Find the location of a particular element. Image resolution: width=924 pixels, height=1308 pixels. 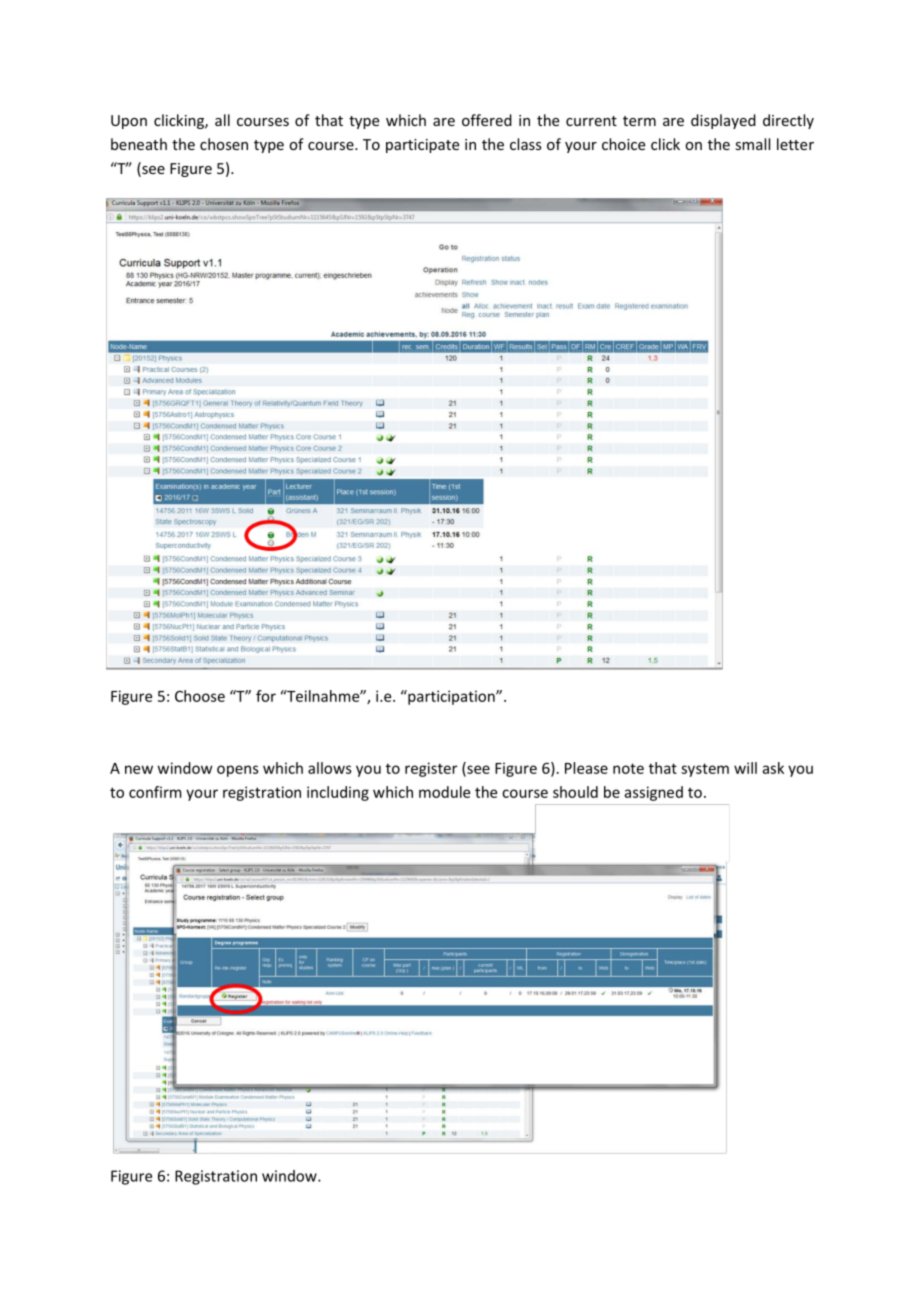

beneath is located at coordinates (139, 144).
